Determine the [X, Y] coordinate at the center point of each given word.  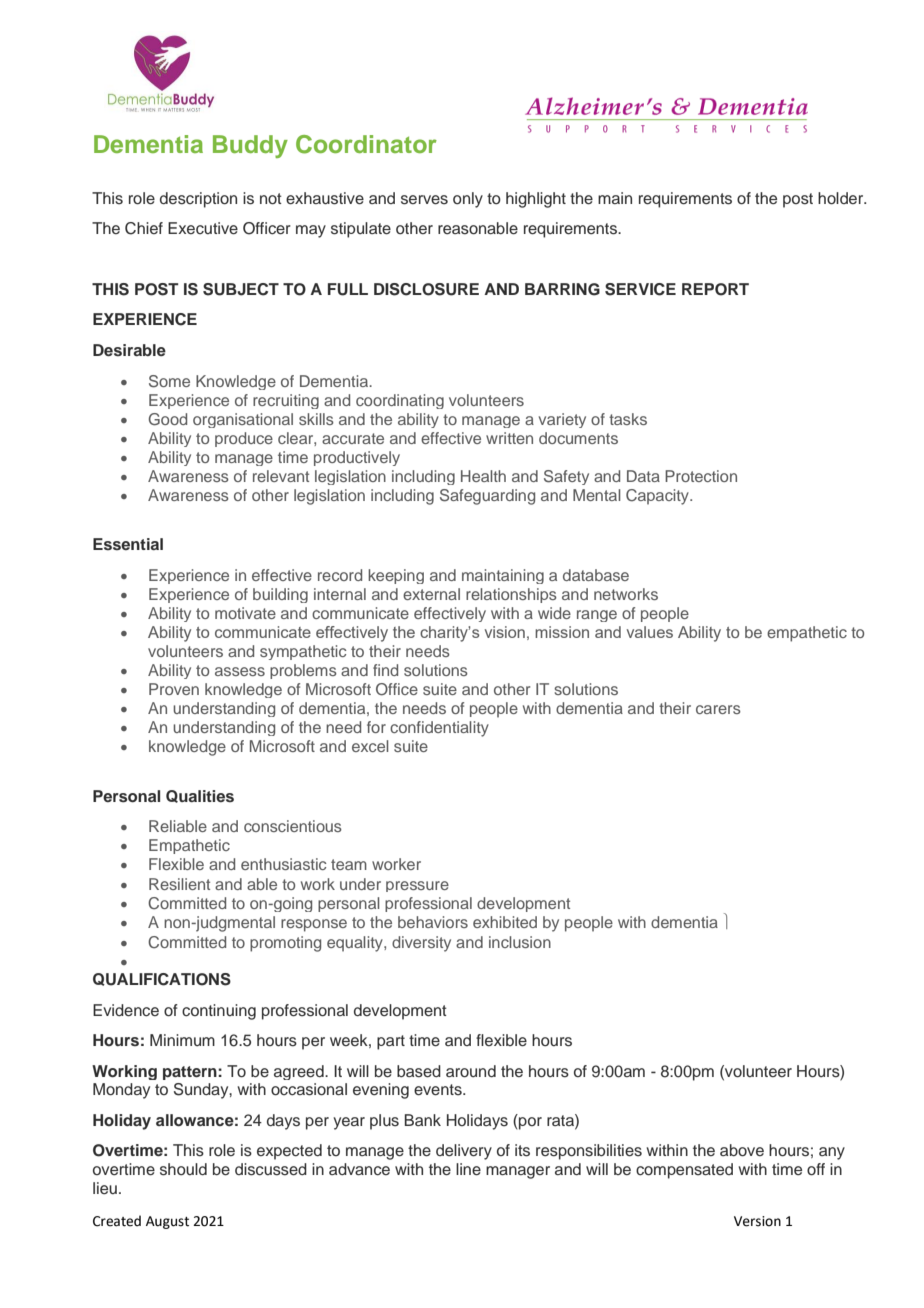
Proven [174, 689]
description [198, 200]
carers [718, 709]
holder [842, 198]
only [468, 200]
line [468, 1169]
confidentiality [439, 729]
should [183, 1169]
